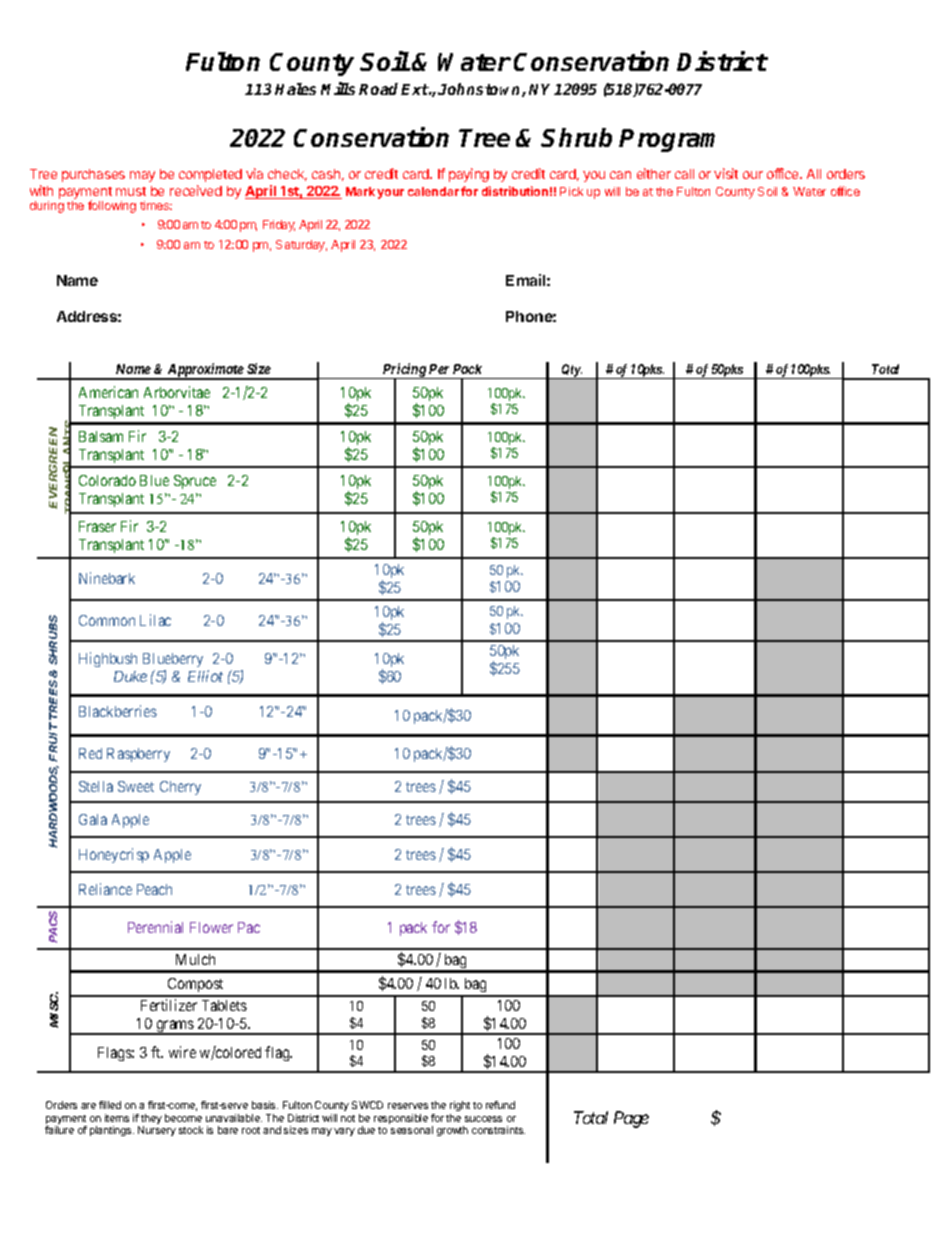  I want to click on Elliot, so click(205, 676).
